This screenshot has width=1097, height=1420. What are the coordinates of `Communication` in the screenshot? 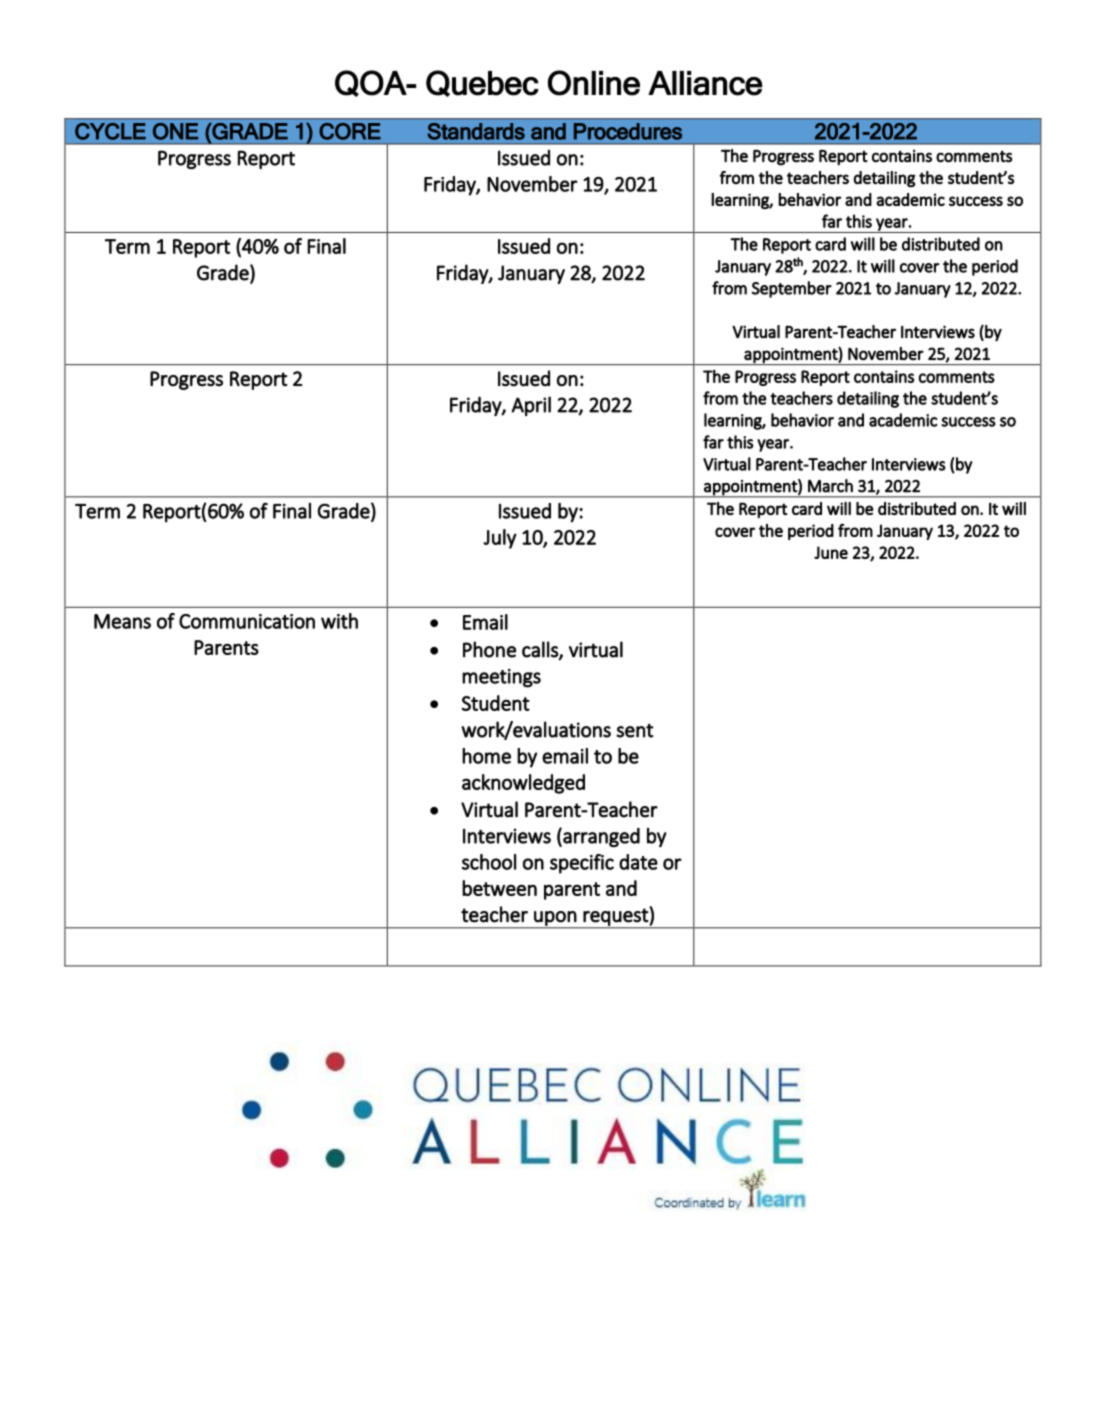 It's located at (247, 621).
